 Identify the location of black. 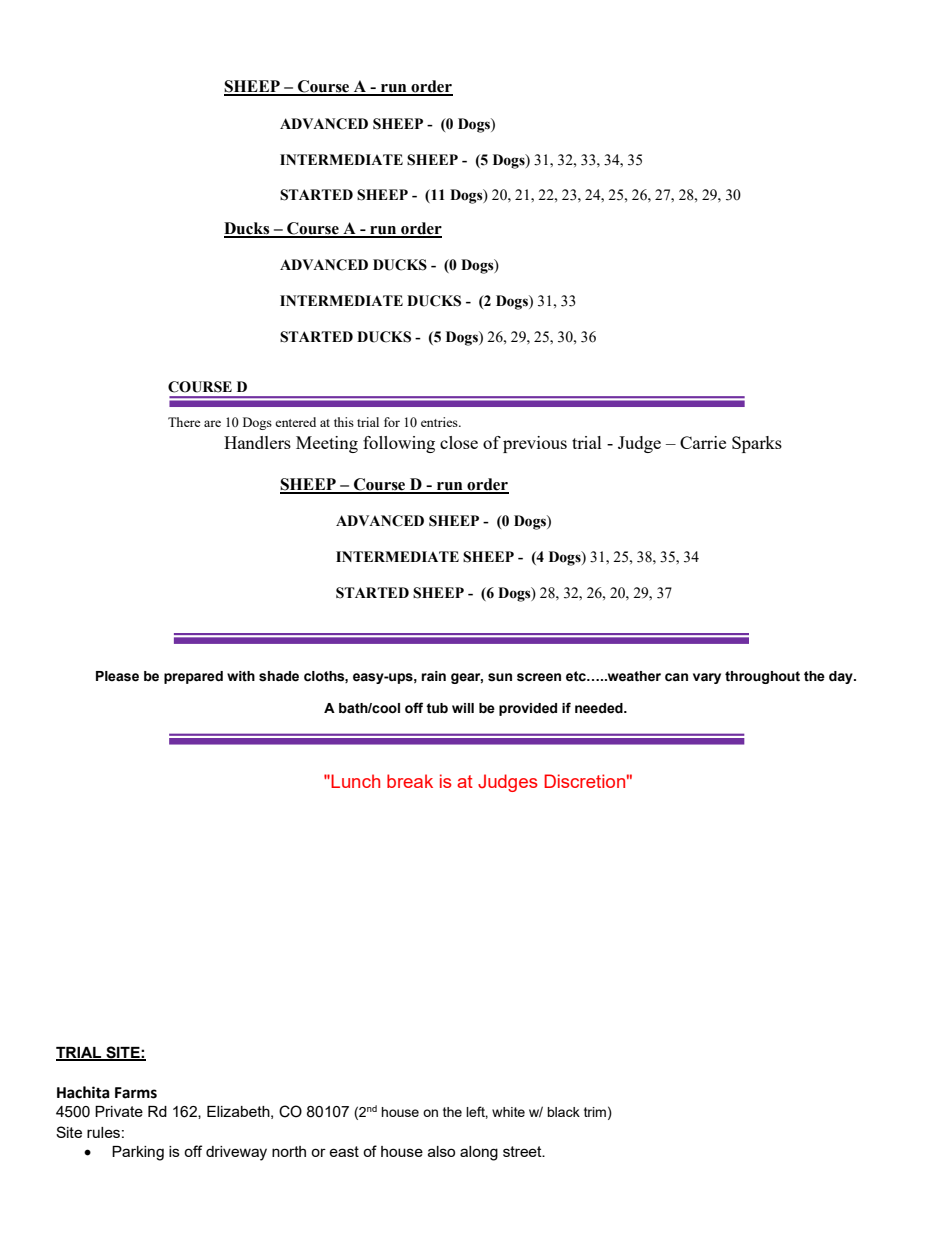
(563, 1112).
